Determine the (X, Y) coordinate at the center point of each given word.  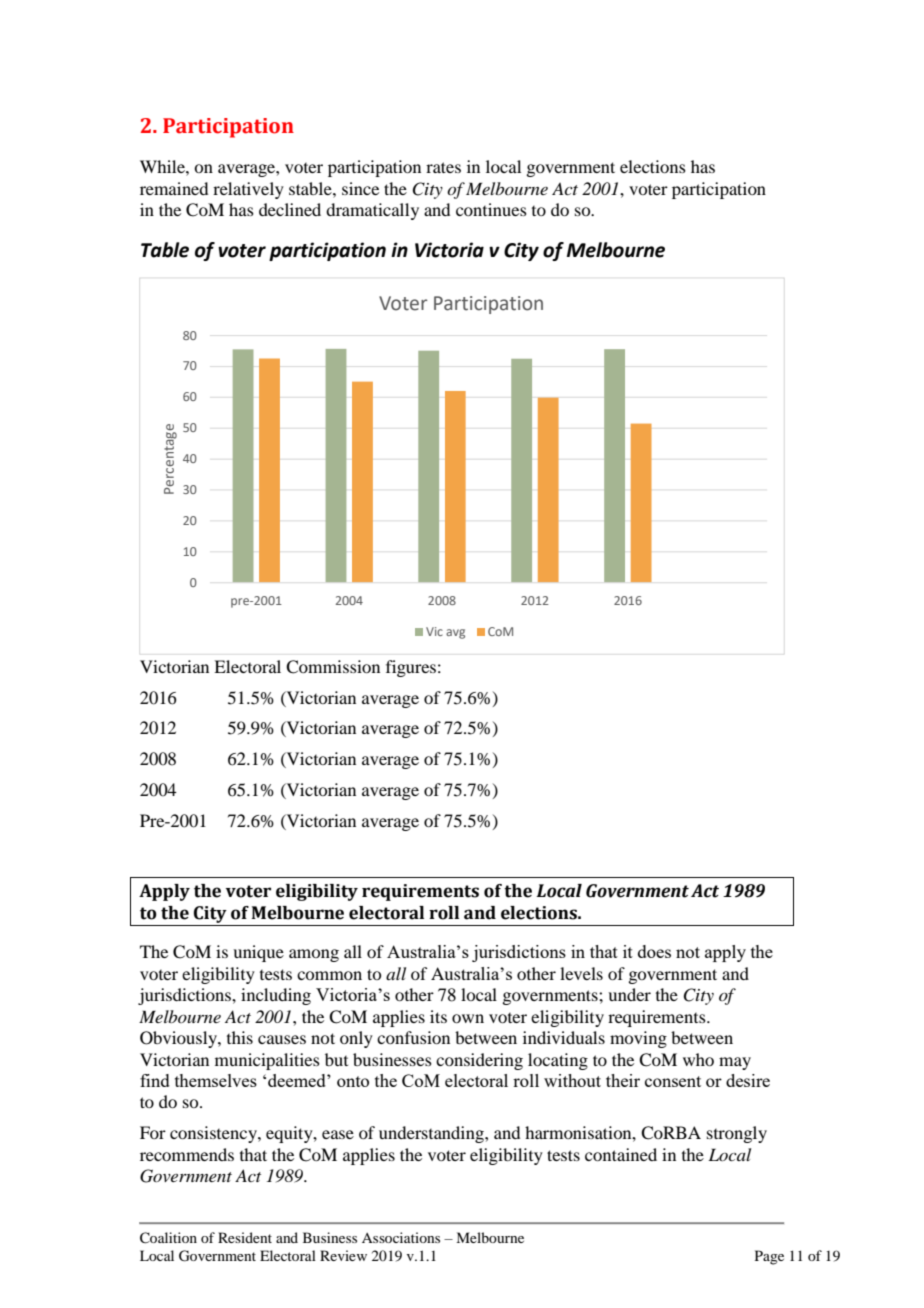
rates (443, 167)
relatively (248, 190)
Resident (245, 1237)
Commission (333, 667)
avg (455, 634)
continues (491, 209)
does (654, 951)
